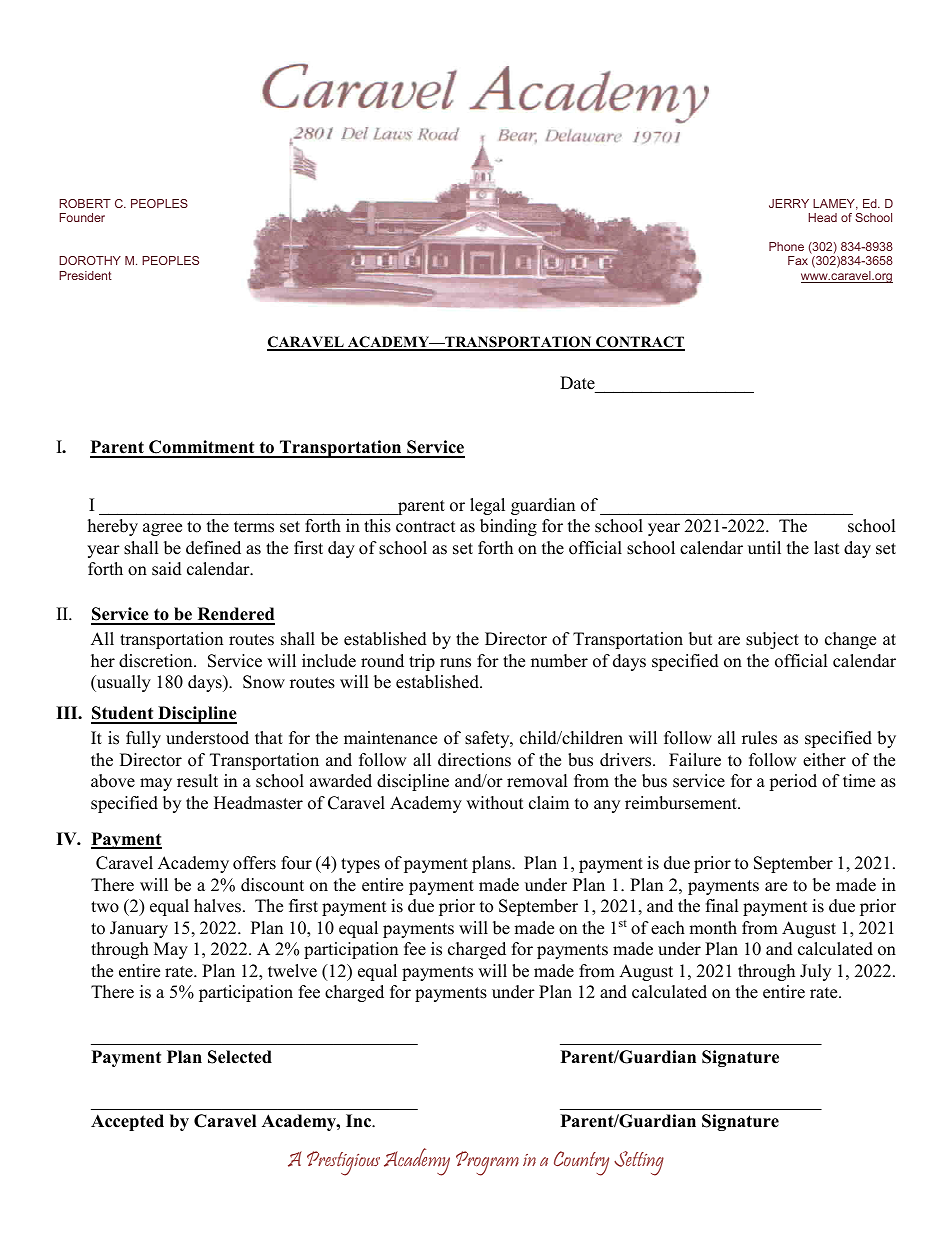  I want to click on runs, so click(455, 663).
